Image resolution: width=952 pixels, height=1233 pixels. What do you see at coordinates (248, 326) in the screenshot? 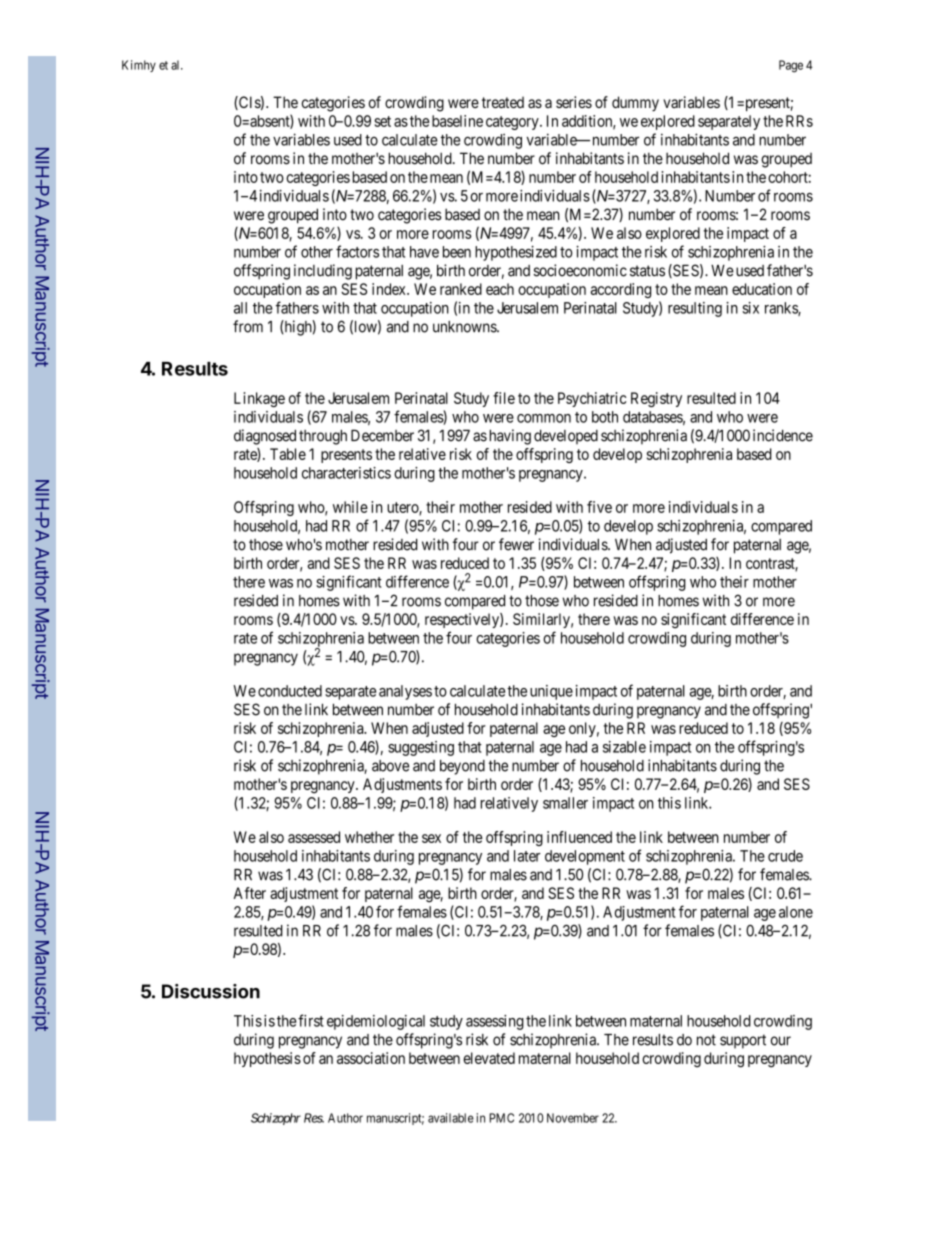
I see `from` at bounding box center [248, 326].
